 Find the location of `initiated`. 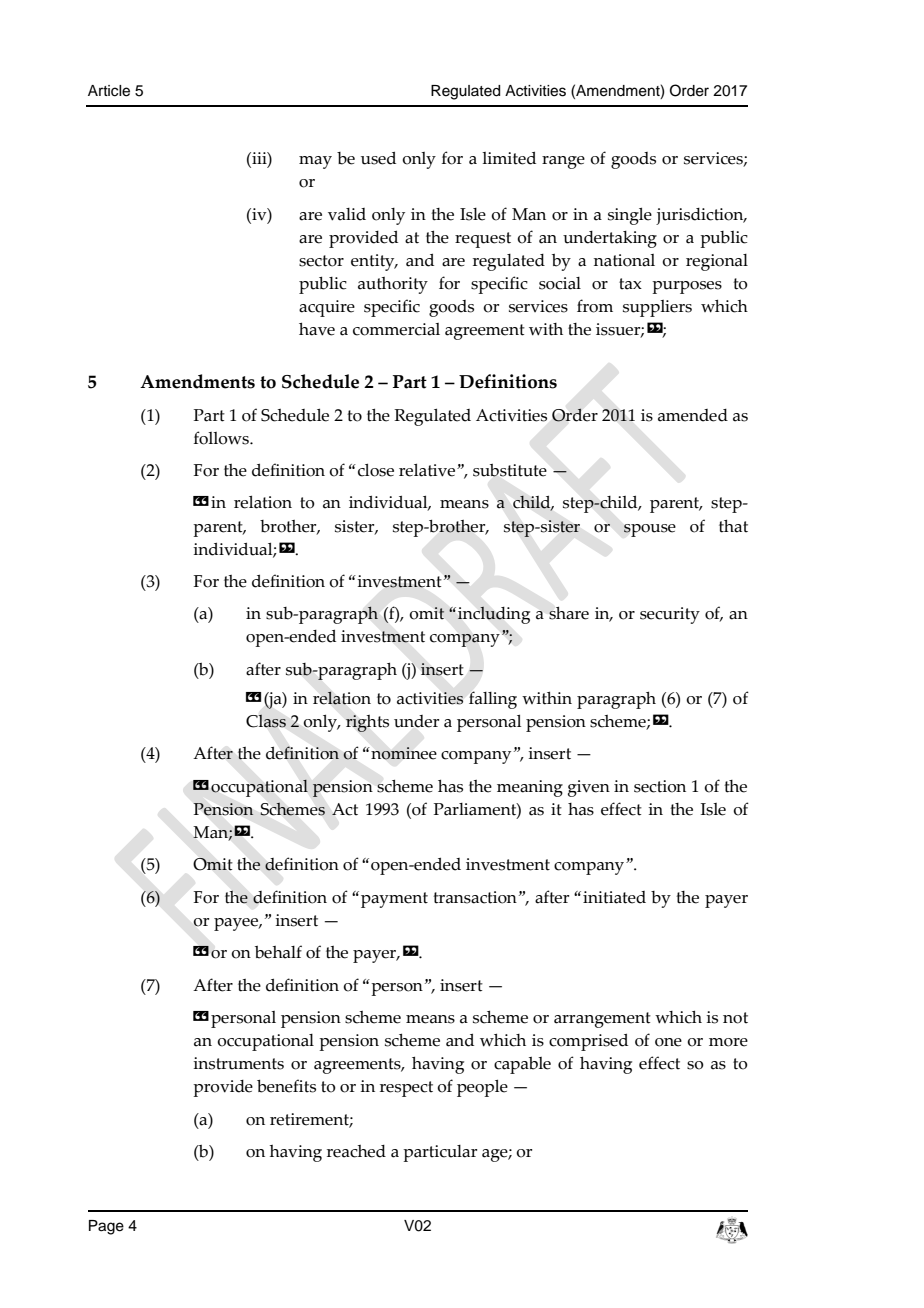

initiated is located at coordinates (614, 897).
